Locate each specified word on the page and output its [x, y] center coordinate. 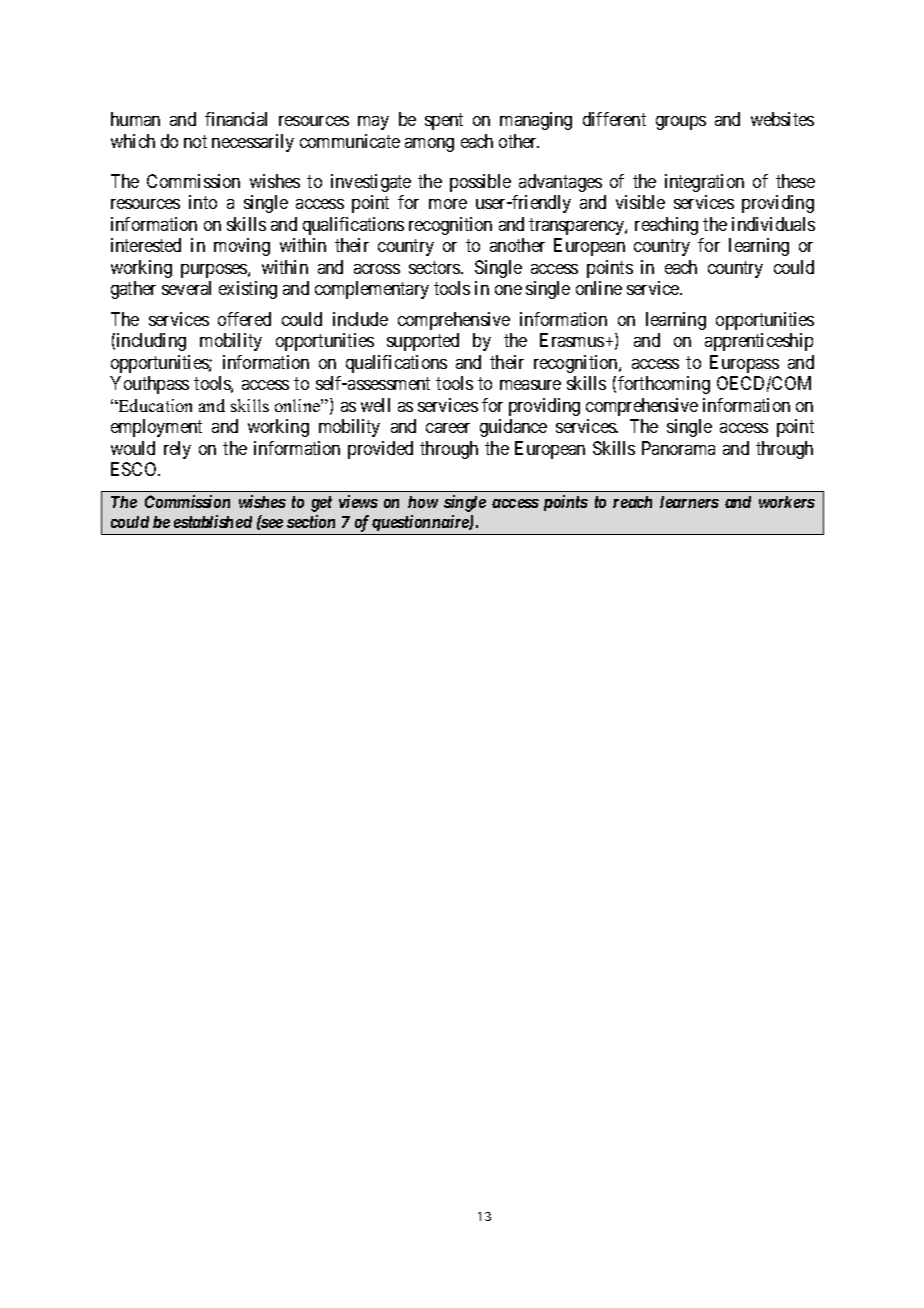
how [423, 502]
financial [236, 119]
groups [681, 123]
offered [244, 319]
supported [423, 342]
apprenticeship [759, 342]
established [213, 521]
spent [444, 122]
